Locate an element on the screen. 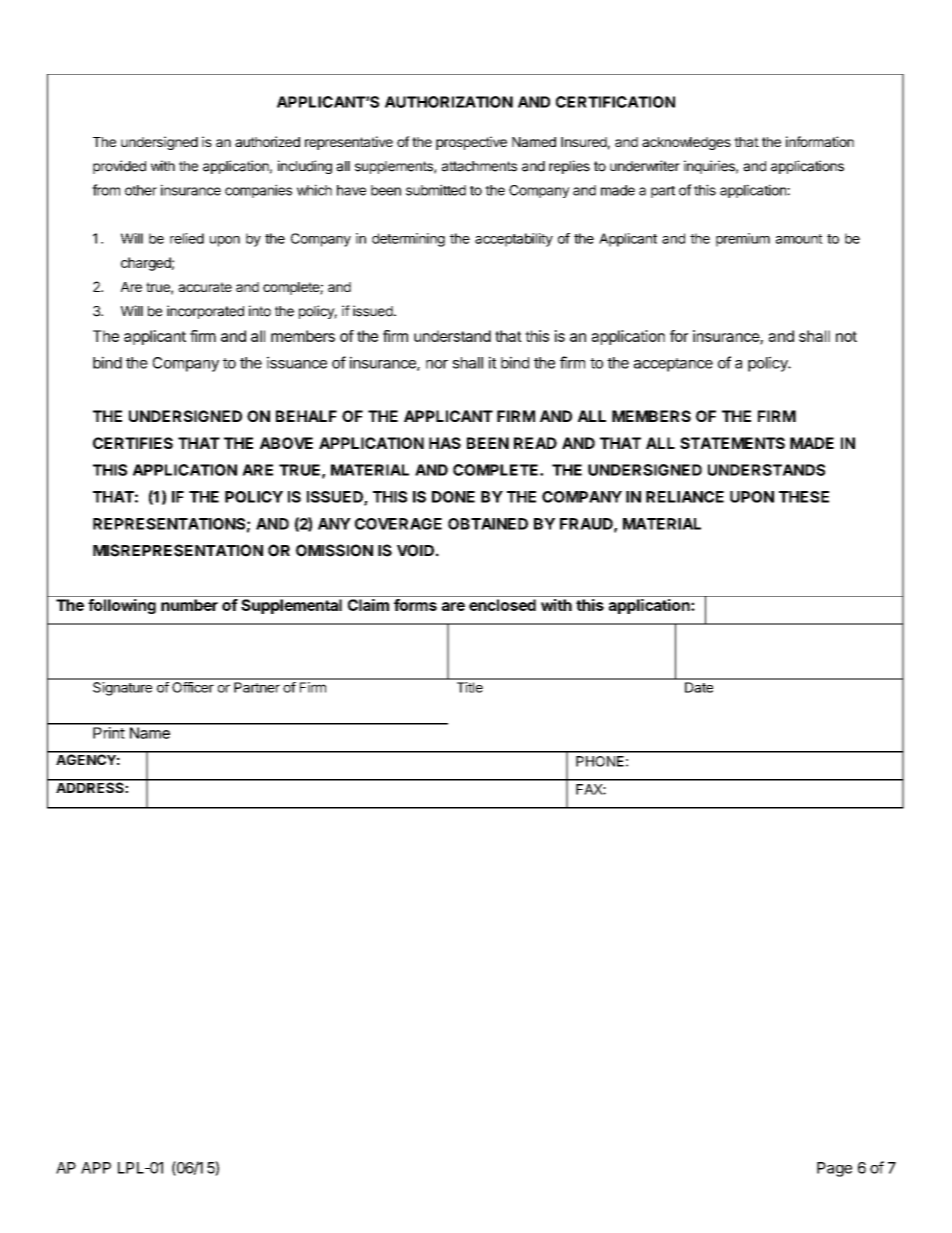 Image resolution: width=952 pixels, height=1233 pixels. number is located at coordinates (189, 605).
